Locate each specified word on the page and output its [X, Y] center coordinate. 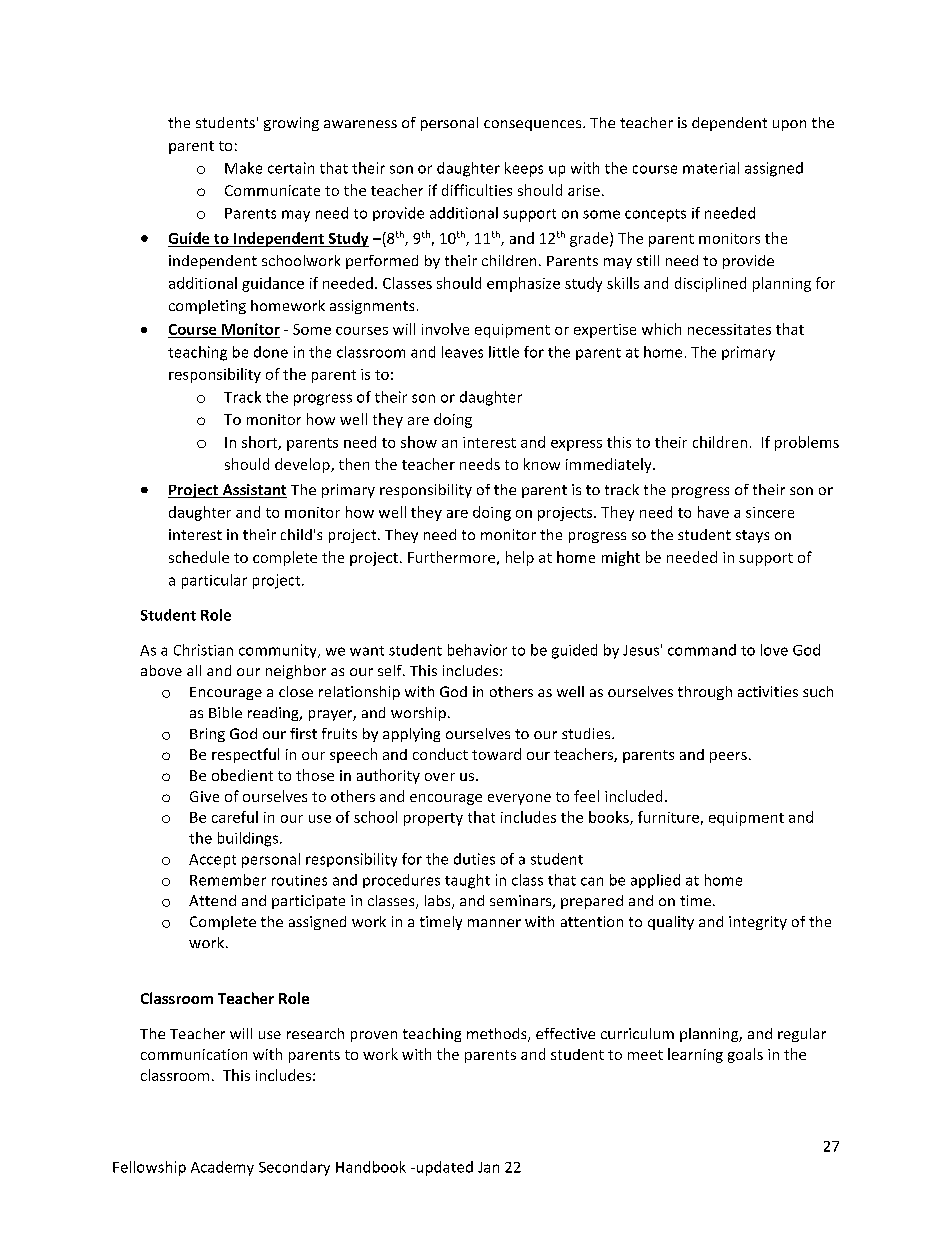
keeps [524, 169]
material [711, 168]
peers [728, 757]
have [713, 512]
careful [235, 817]
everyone [519, 799]
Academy [222, 1168]
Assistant [253, 491]
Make [243, 168]
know [542, 464]
